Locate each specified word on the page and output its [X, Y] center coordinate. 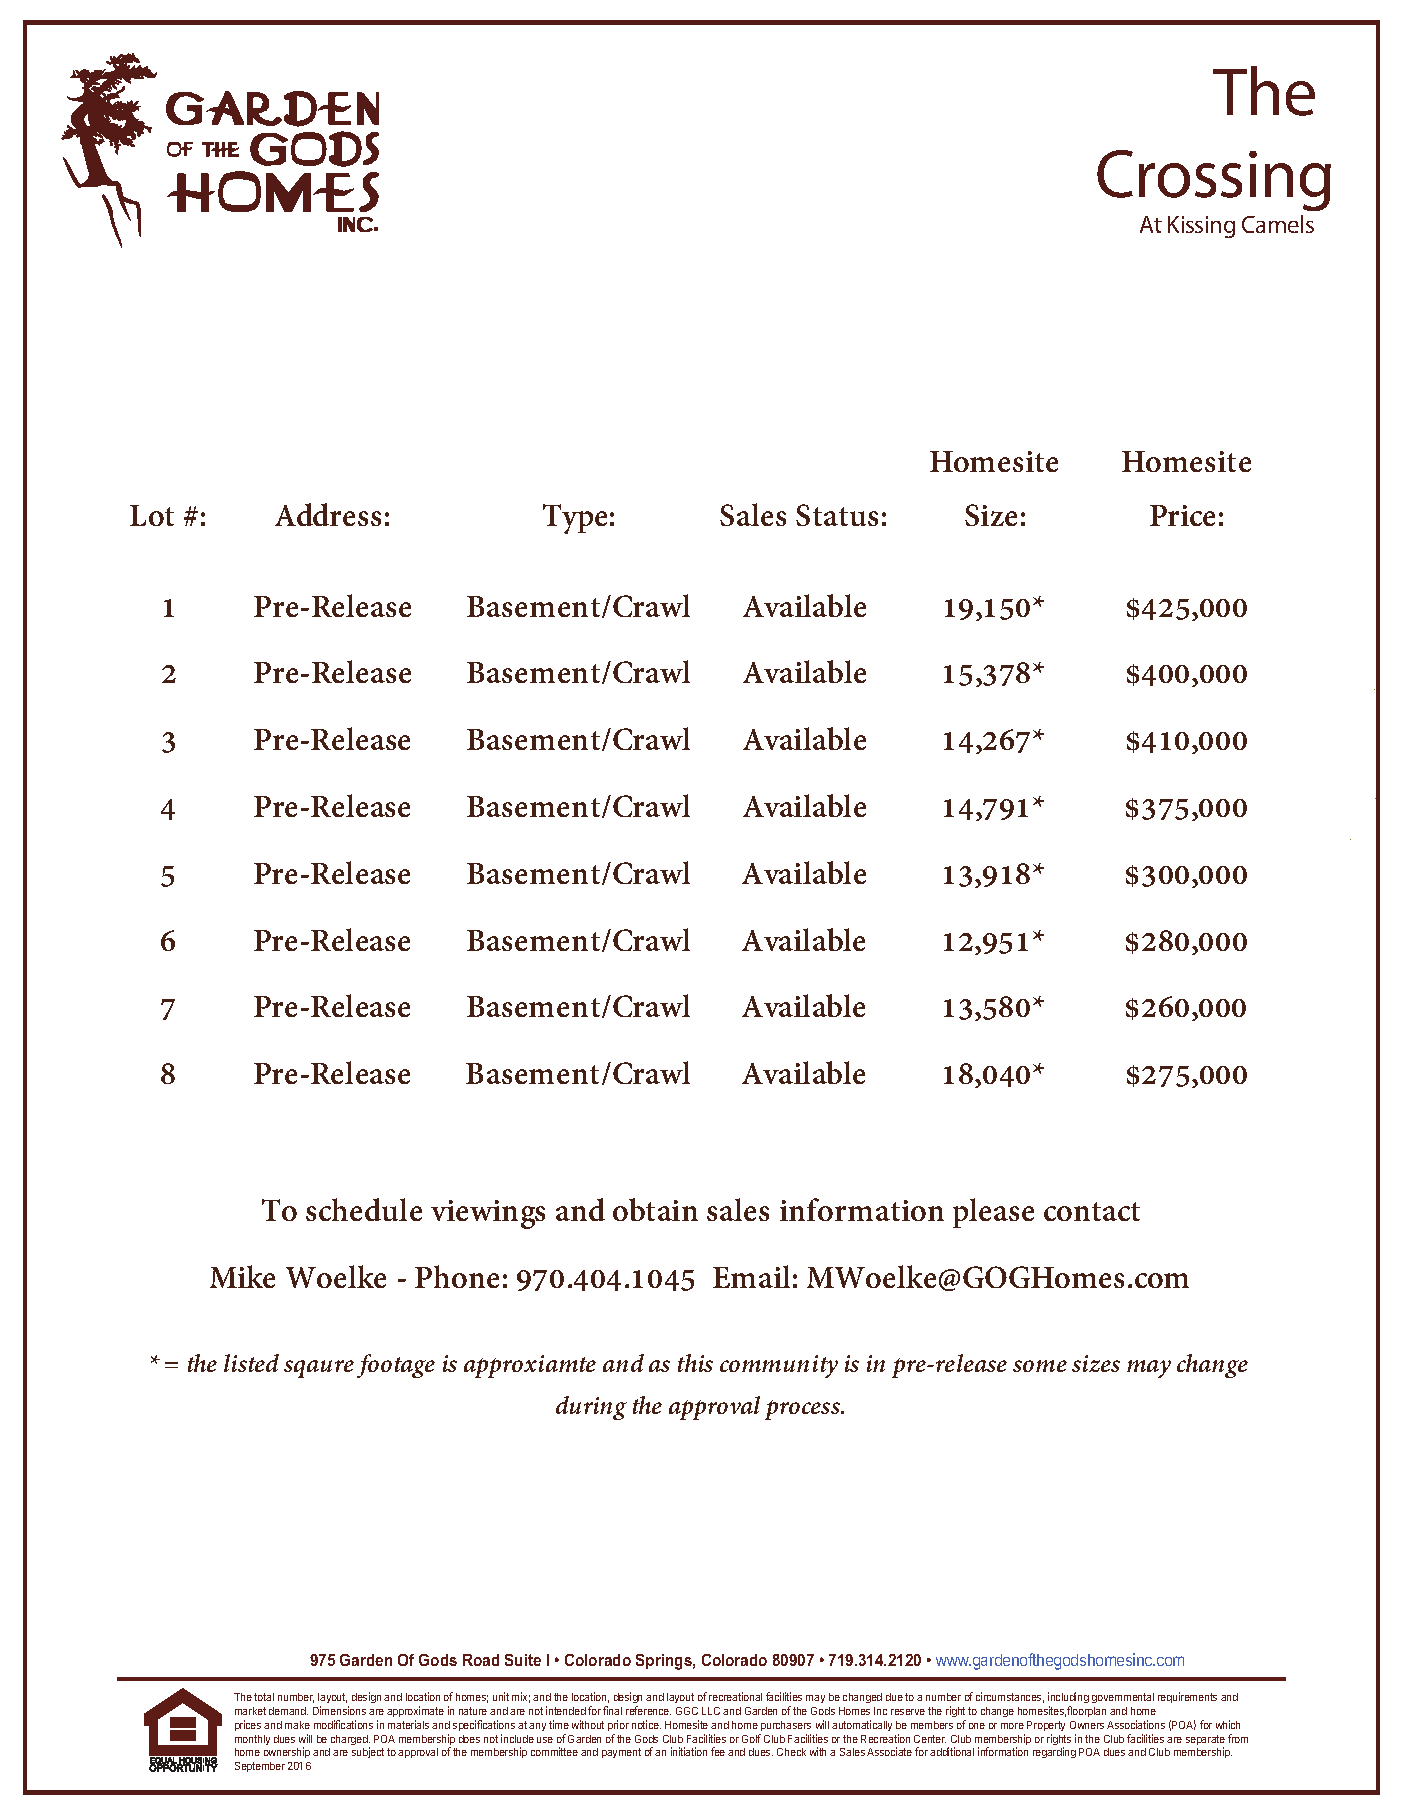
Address [328, 514]
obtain [655, 1209]
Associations [1136, 1724]
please [993, 1213]
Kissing [1201, 227]
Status [837, 515]
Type [575, 519]
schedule [364, 1209]
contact [1092, 1211]
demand [288, 1711]
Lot [152, 515]
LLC [711, 1711]
